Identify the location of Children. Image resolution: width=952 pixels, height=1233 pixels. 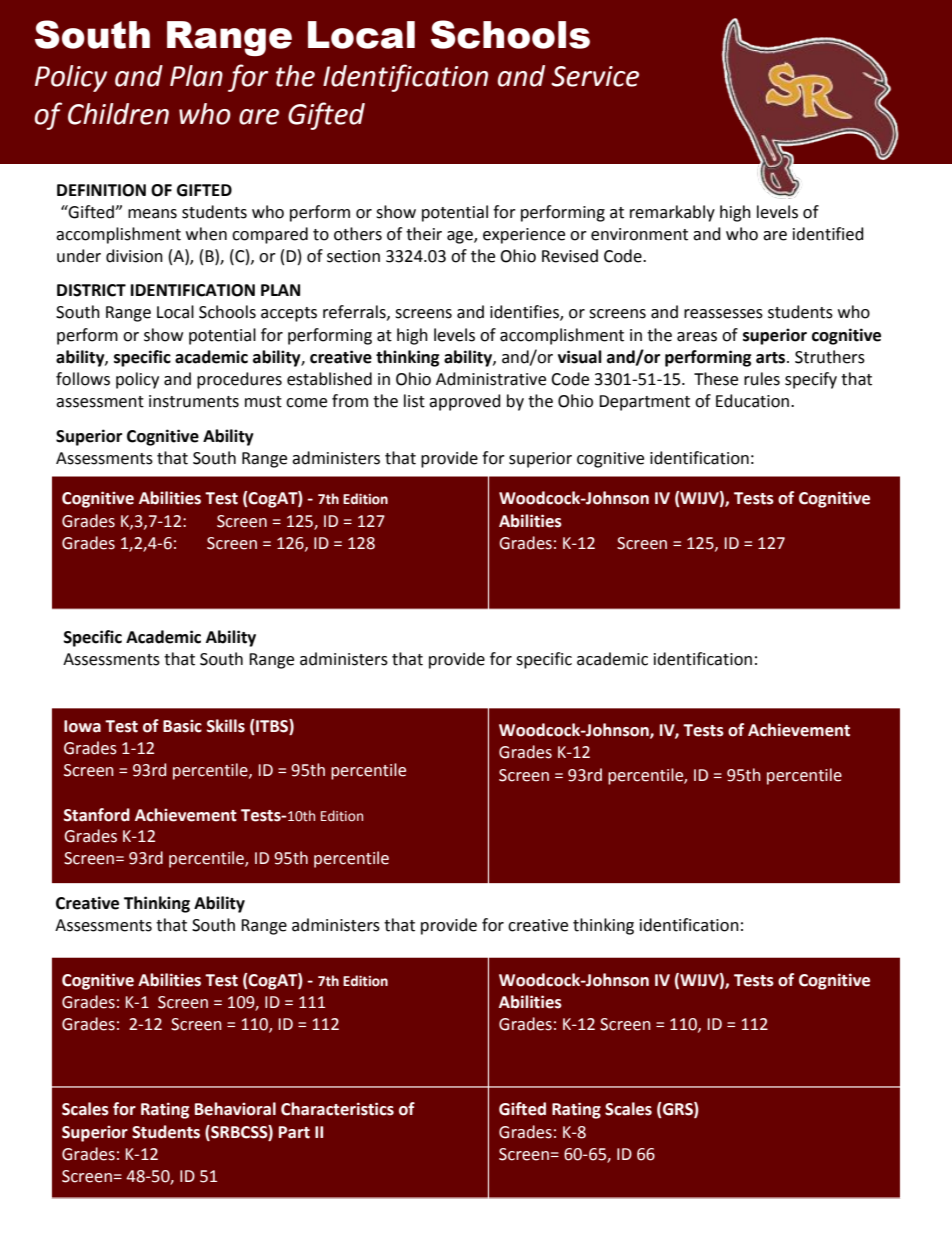
(118, 114).
